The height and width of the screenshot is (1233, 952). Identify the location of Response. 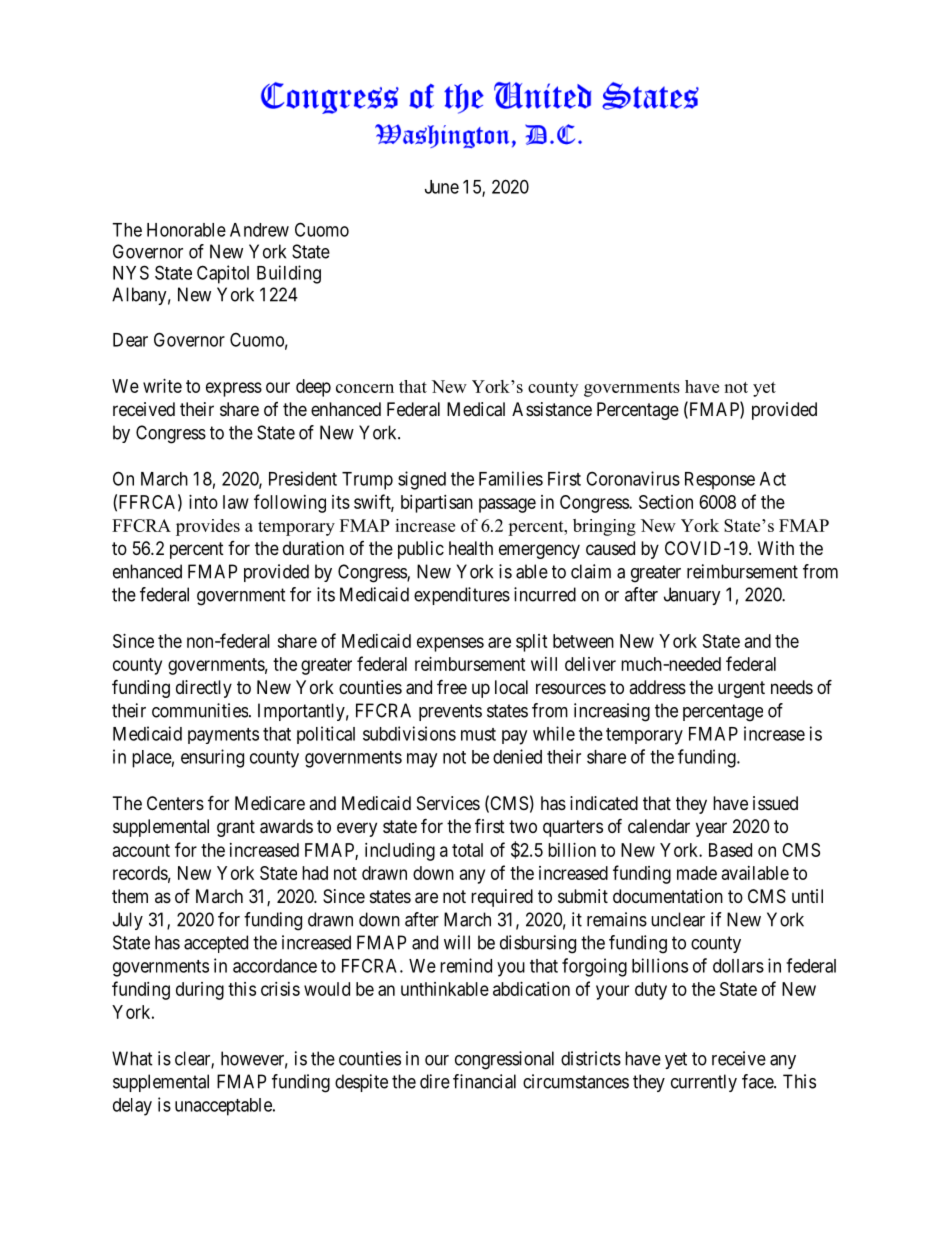
(720, 481).
